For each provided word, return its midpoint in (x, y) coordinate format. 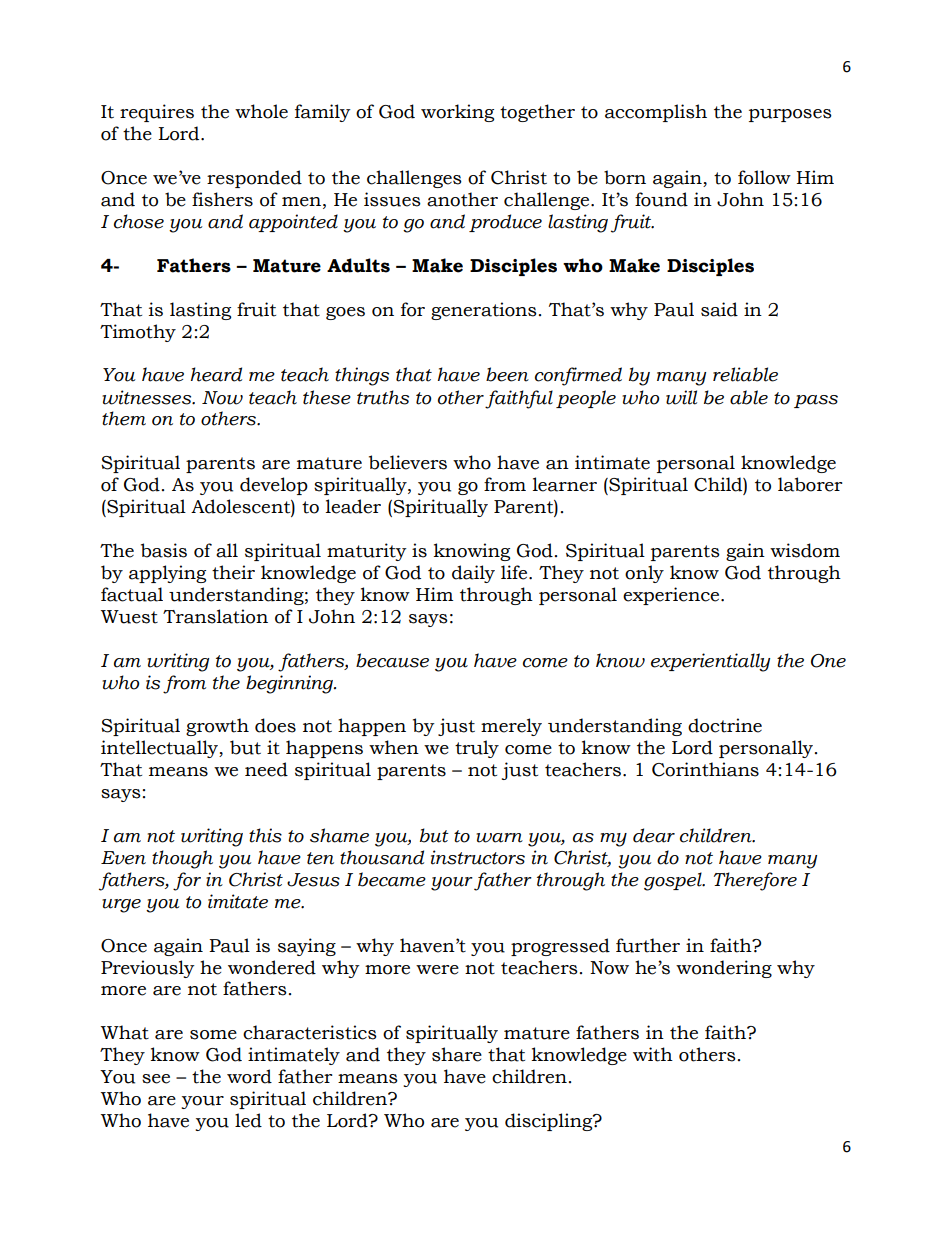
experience (672, 596)
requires (157, 113)
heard (216, 374)
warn (499, 838)
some (213, 1035)
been (507, 374)
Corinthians (705, 769)
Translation (215, 616)
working (457, 113)
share (457, 1054)
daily (473, 574)
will (681, 397)
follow (764, 177)
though (182, 859)
